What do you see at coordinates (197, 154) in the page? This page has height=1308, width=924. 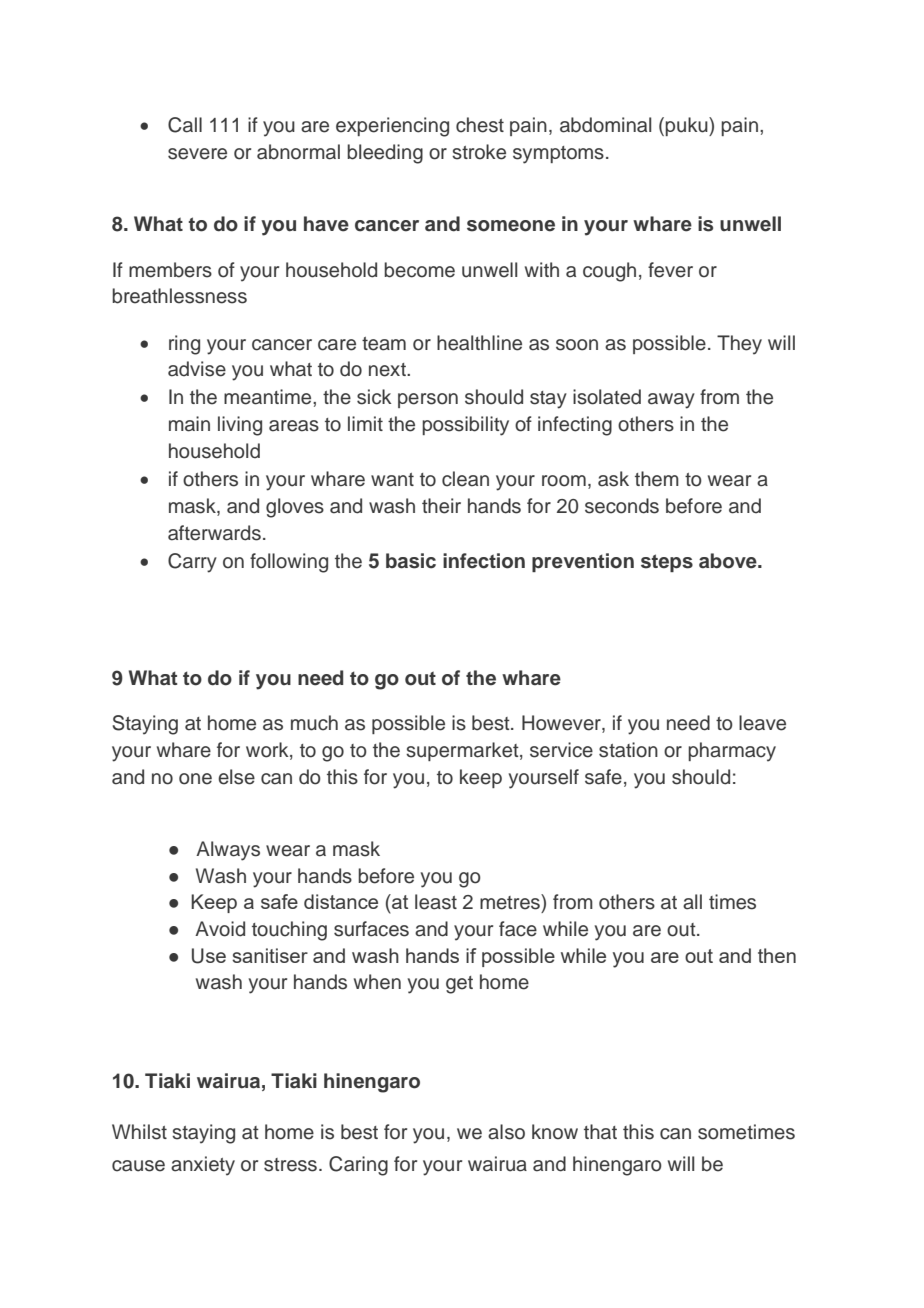 I see `severe` at bounding box center [197, 154].
